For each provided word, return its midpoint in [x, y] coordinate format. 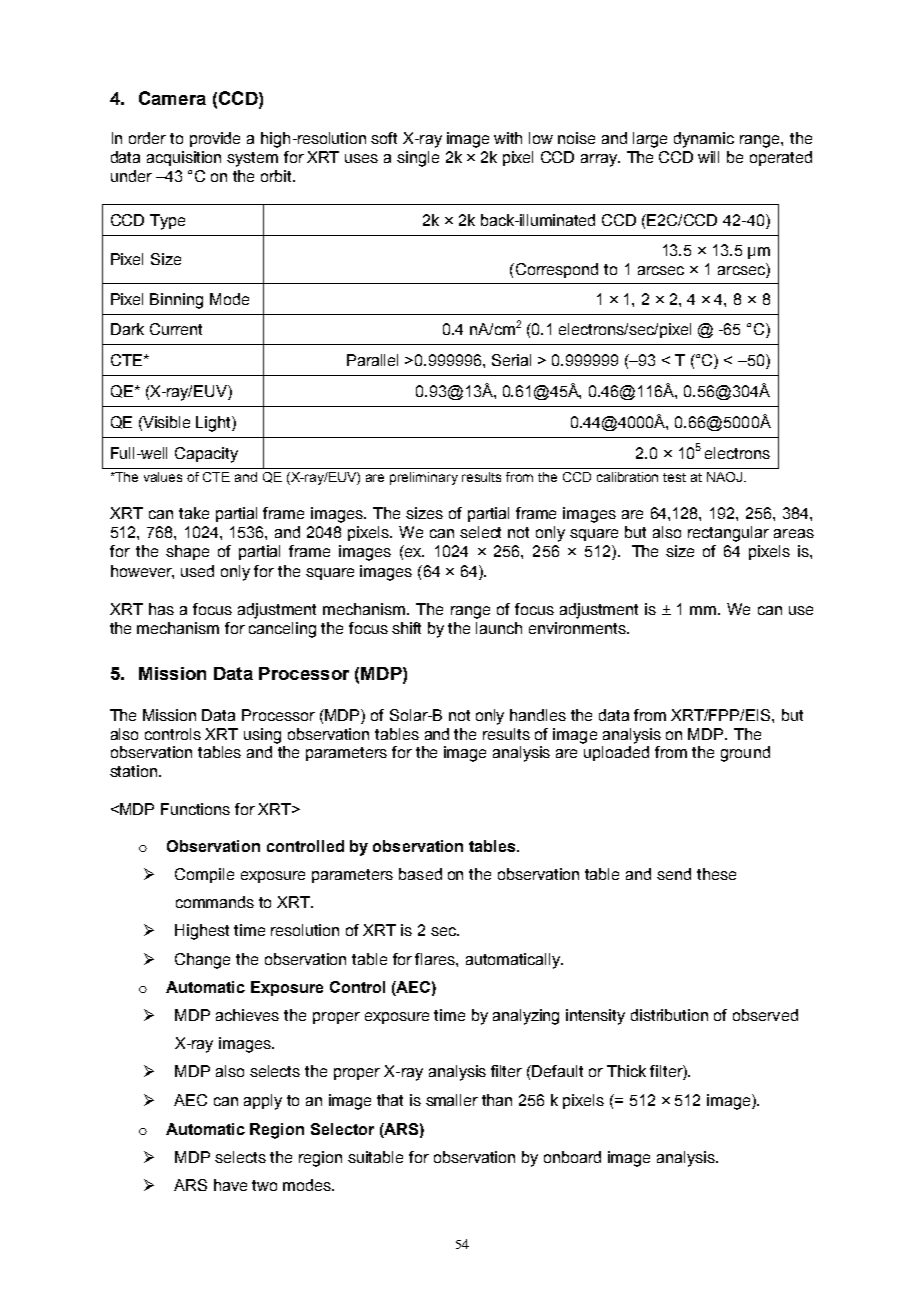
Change [202, 961]
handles [538, 715]
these [716, 874]
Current [176, 329]
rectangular [728, 534]
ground [745, 754]
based [420, 874]
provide [215, 139]
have [230, 1185]
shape [187, 552]
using [262, 736]
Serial [511, 360]
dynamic [704, 140]
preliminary [424, 478]
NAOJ [726, 477]
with [508, 138]
